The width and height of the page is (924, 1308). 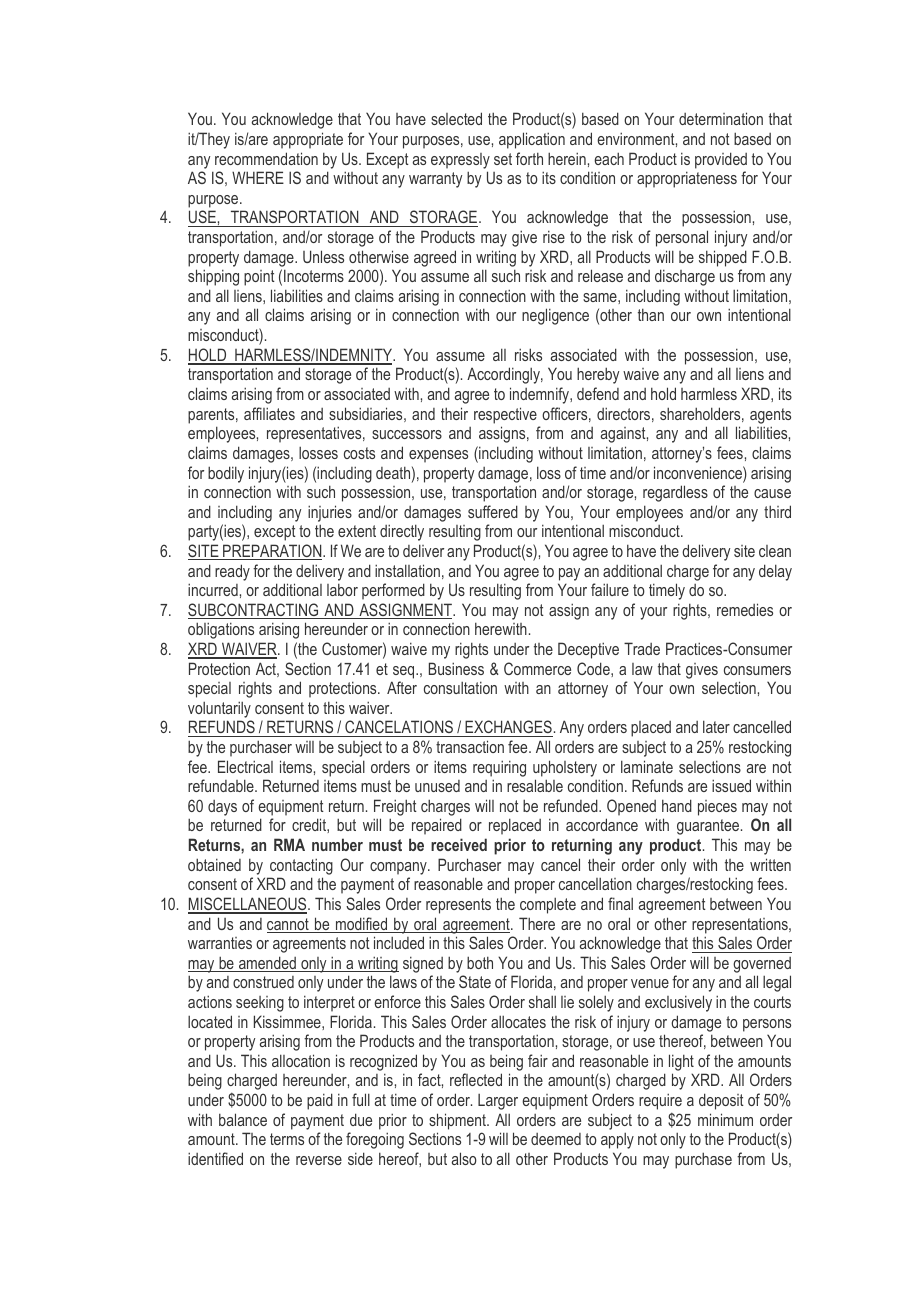 I want to click on Larger, so click(x=498, y=1102).
